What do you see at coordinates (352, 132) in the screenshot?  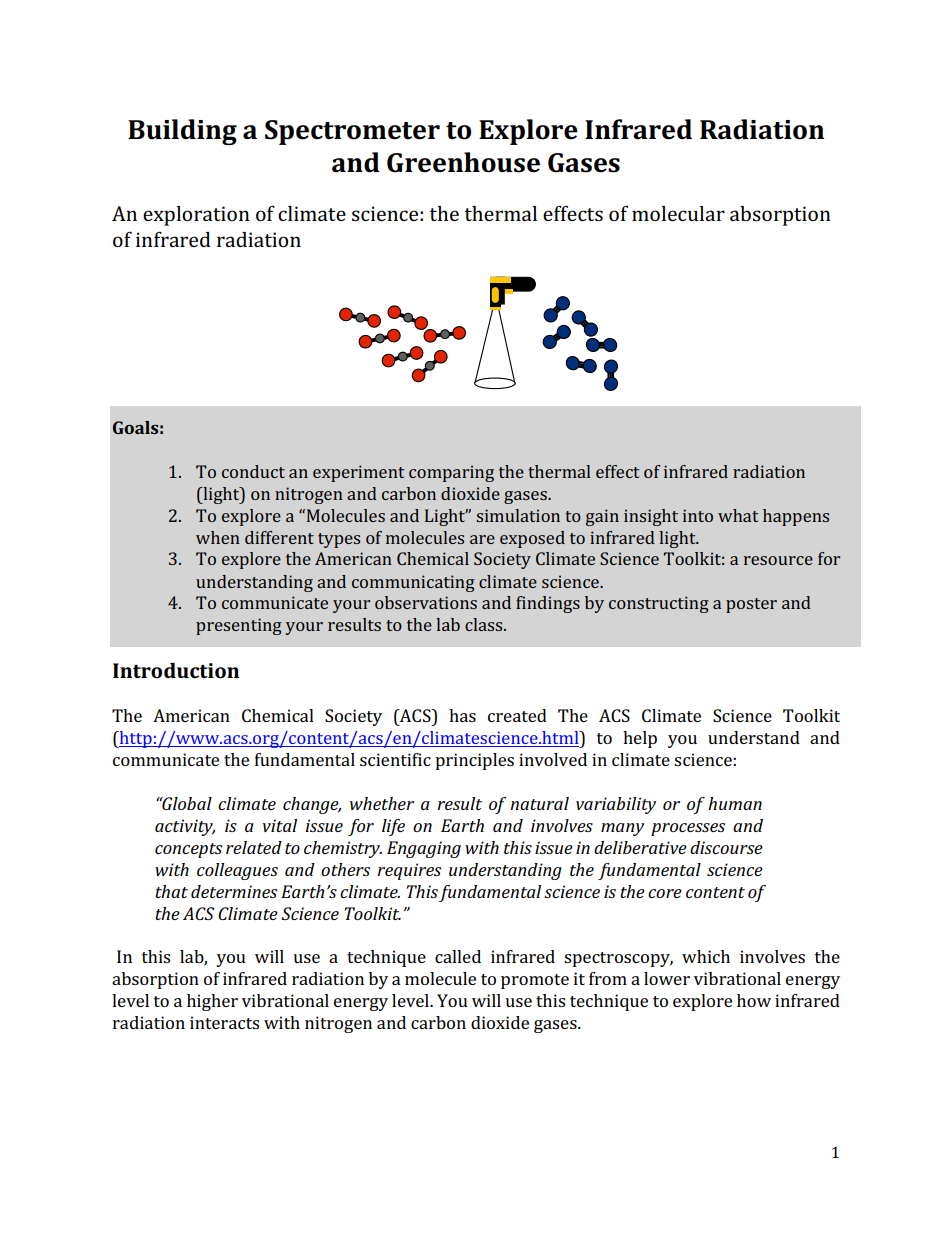 I see `Spectrometer` at bounding box center [352, 132].
